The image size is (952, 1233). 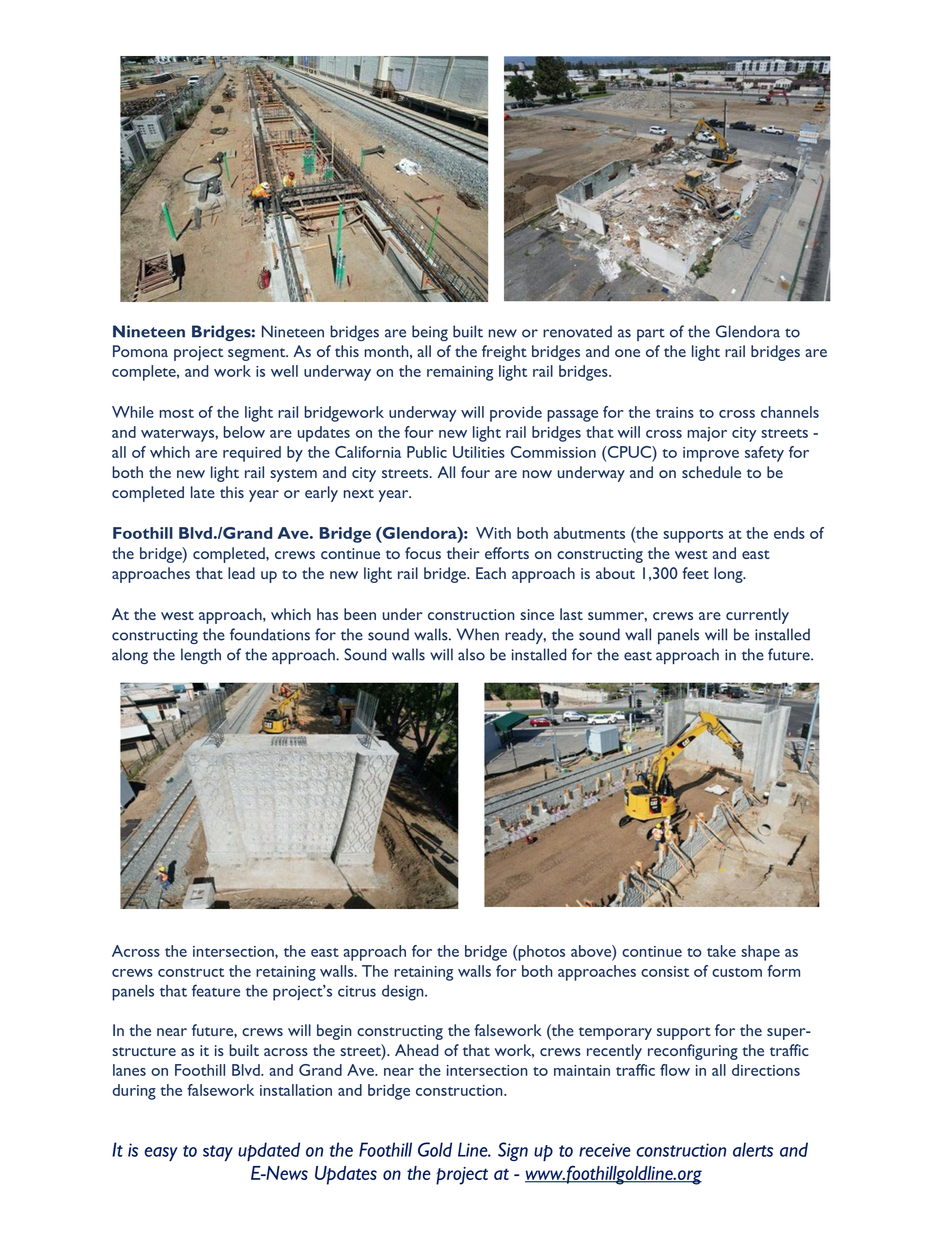 What do you see at coordinates (416, 1050) in the image?
I see `Ahead` at bounding box center [416, 1050].
